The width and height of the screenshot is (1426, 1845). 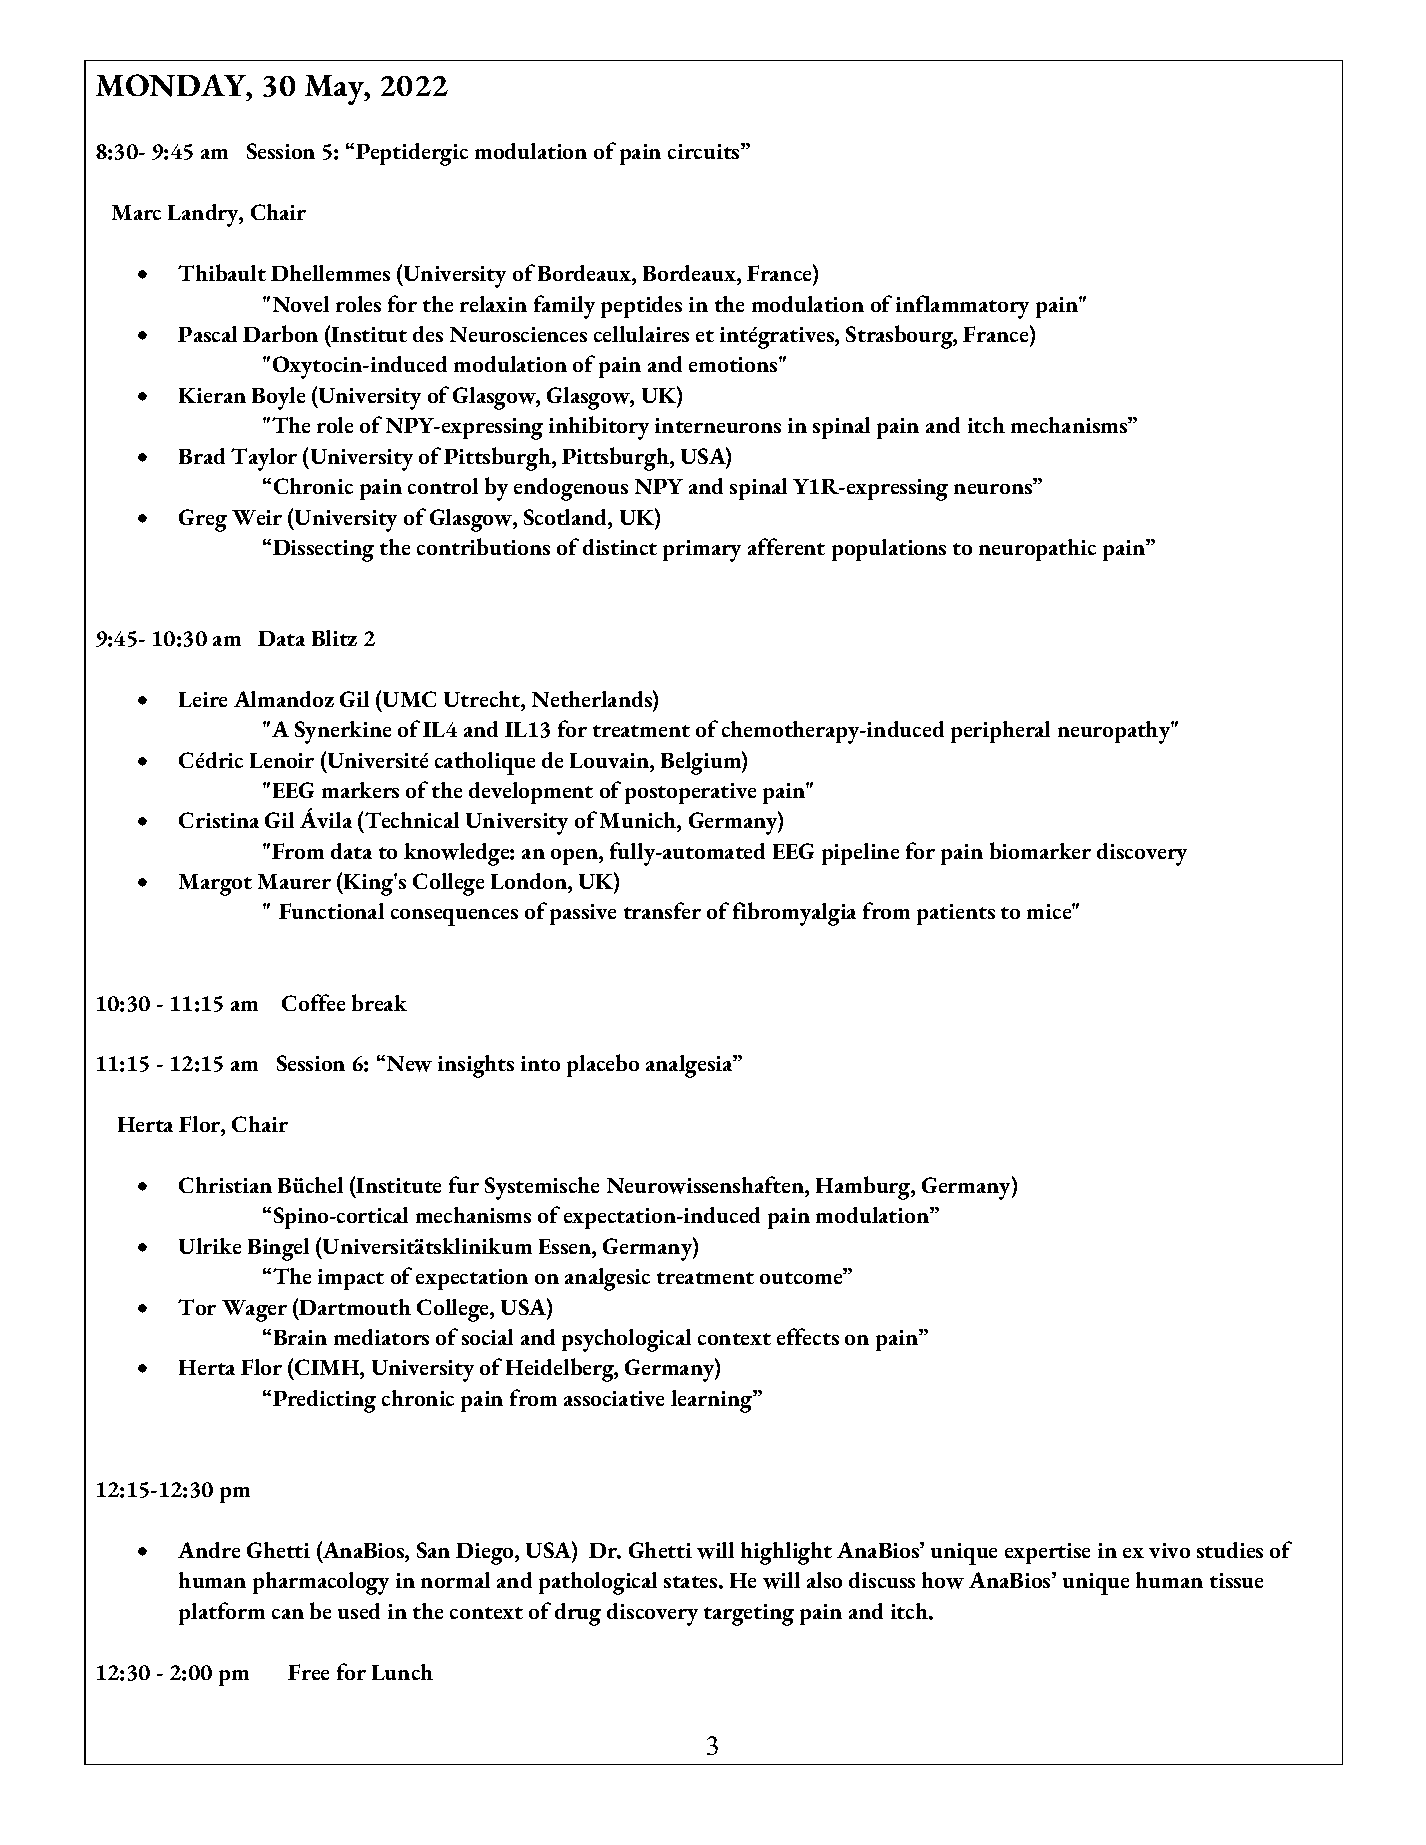 What do you see at coordinates (1040, 850) in the screenshot?
I see `biomarker` at bounding box center [1040, 850].
